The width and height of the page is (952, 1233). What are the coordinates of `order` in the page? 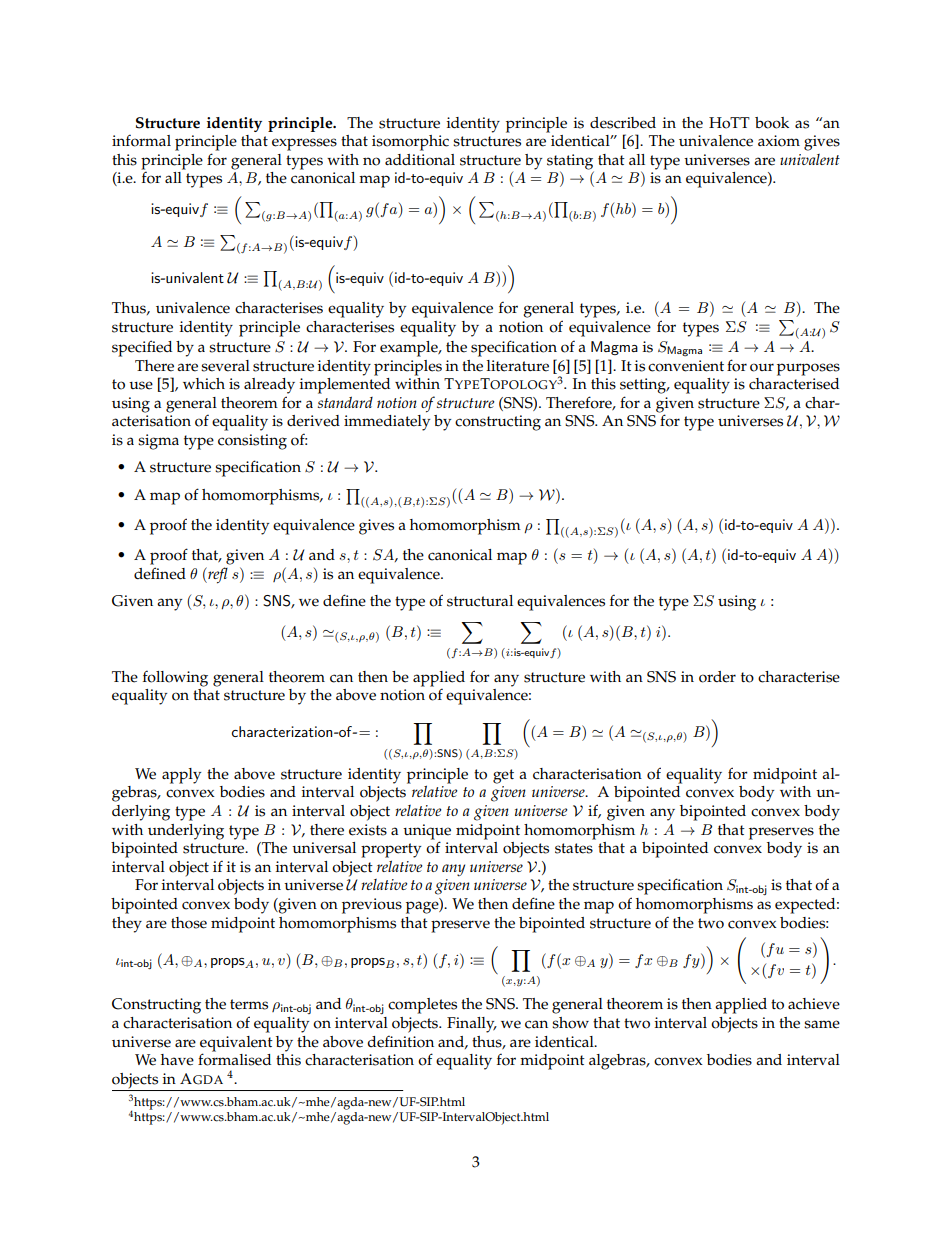 It's located at (717, 677).
